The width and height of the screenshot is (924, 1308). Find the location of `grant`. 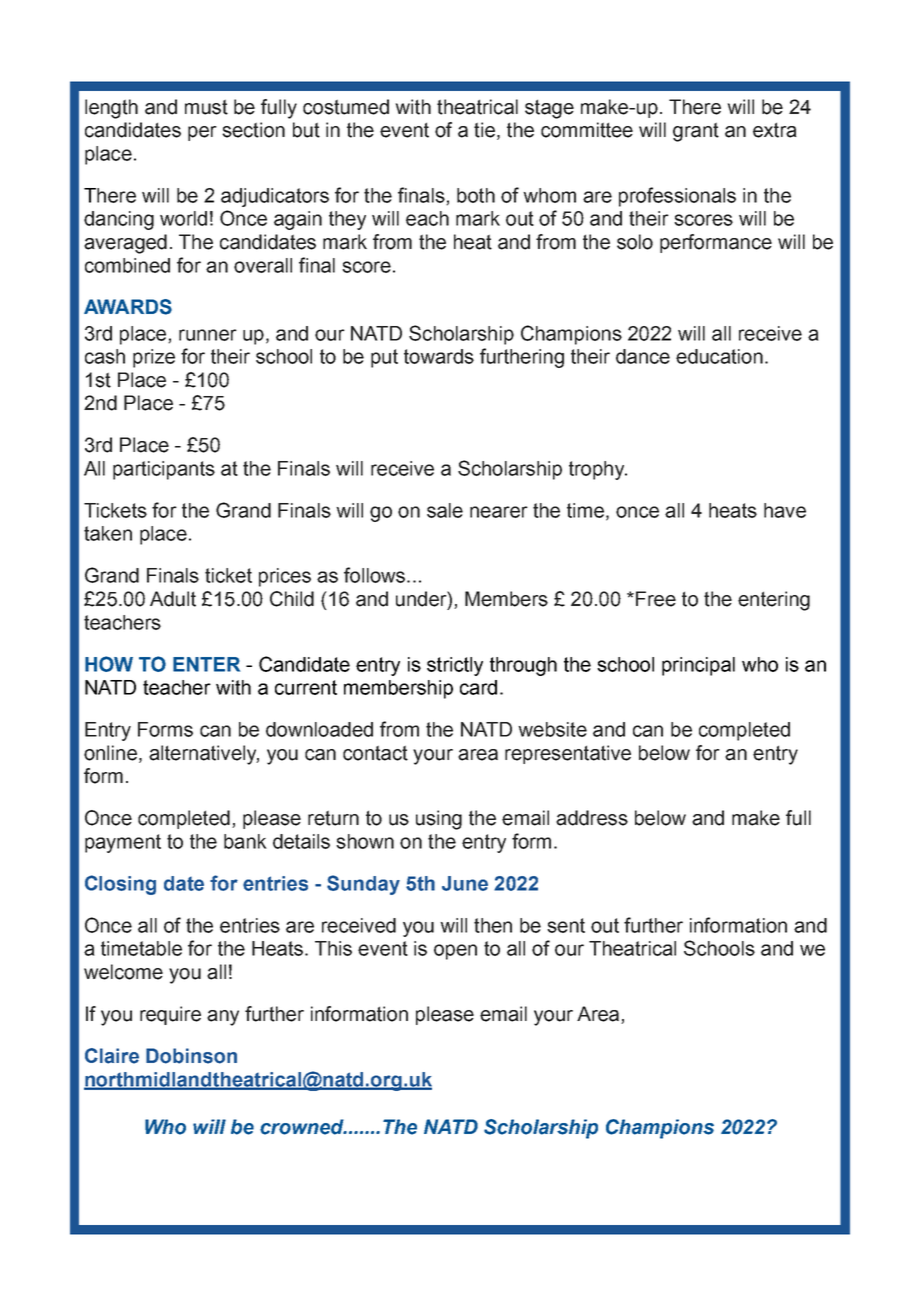

grant is located at coordinates (696, 132).
